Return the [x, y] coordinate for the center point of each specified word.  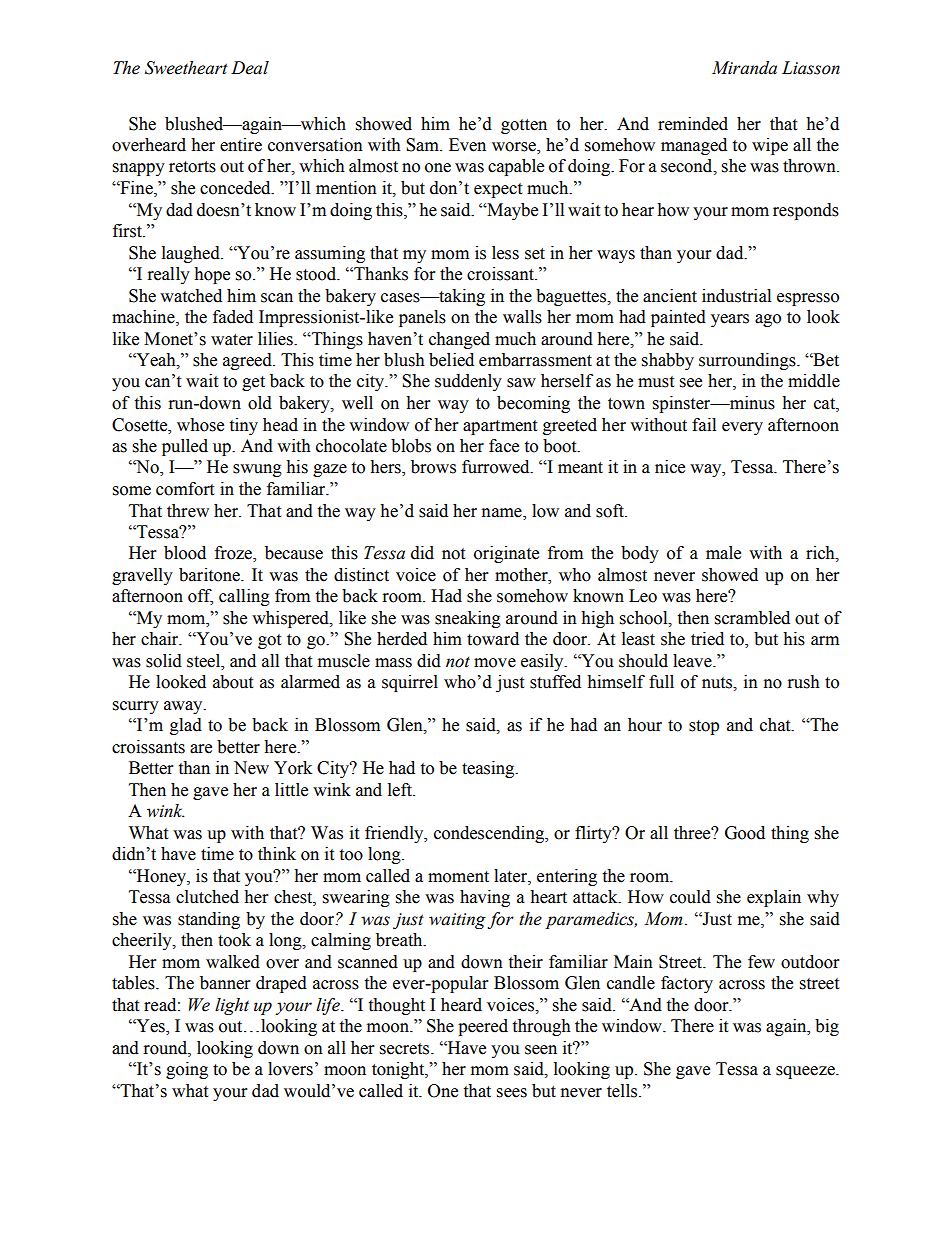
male [723, 553]
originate [506, 554]
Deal [250, 68]
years [730, 320]
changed [459, 340]
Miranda [744, 68]
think [277, 854]
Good [745, 833]
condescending [490, 834]
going [187, 1070]
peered [483, 1027]
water [232, 340]
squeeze [806, 1072]
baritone [210, 575]
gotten [524, 126]
